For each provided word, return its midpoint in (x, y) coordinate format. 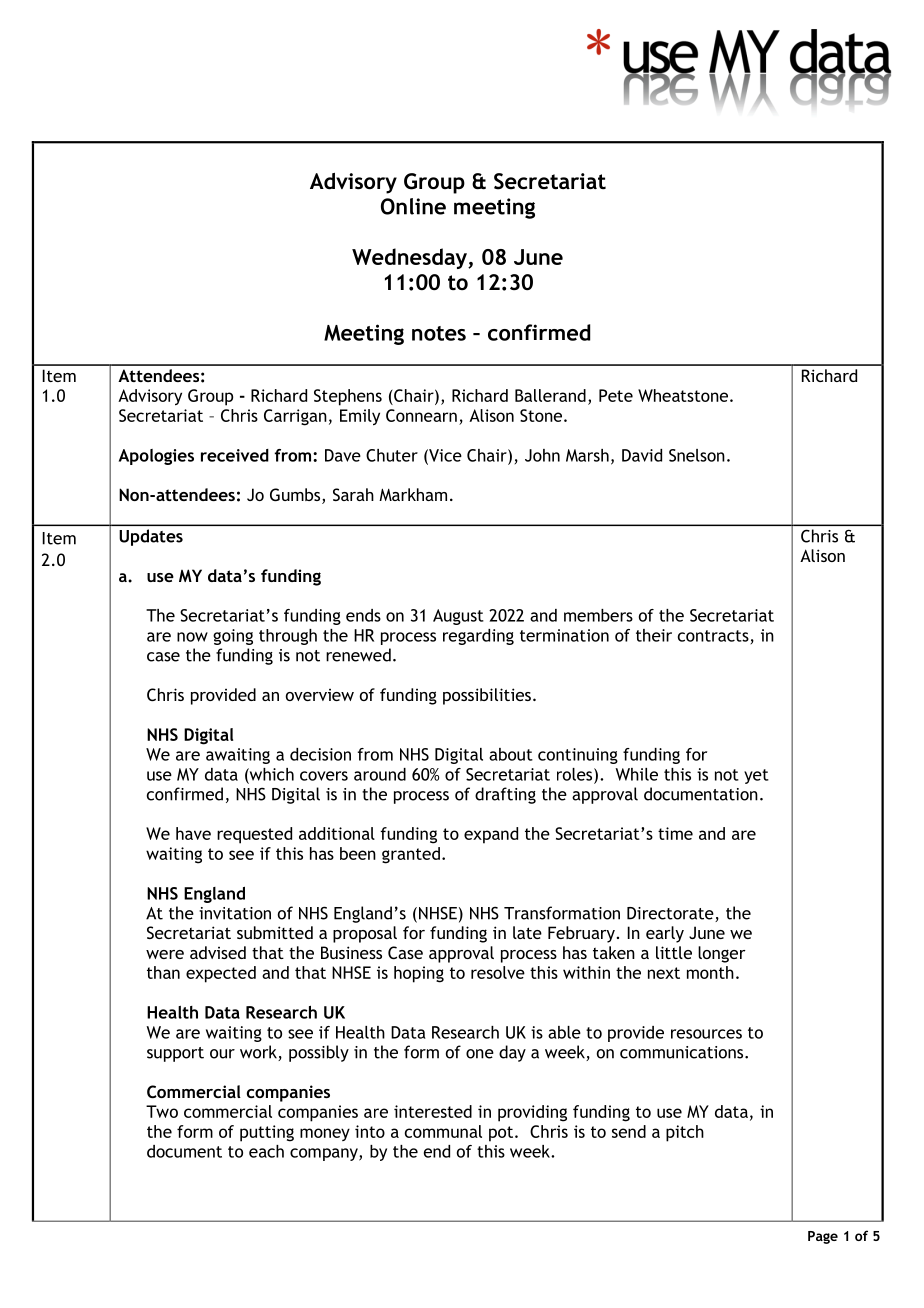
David (642, 455)
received (235, 455)
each (266, 1151)
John (542, 455)
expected (221, 974)
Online (413, 206)
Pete (616, 395)
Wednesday (410, 258)
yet (756, 776)
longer (722, 954)
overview (320, 695)
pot (502, 1134)
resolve (498, 972)
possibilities (487, 696)
